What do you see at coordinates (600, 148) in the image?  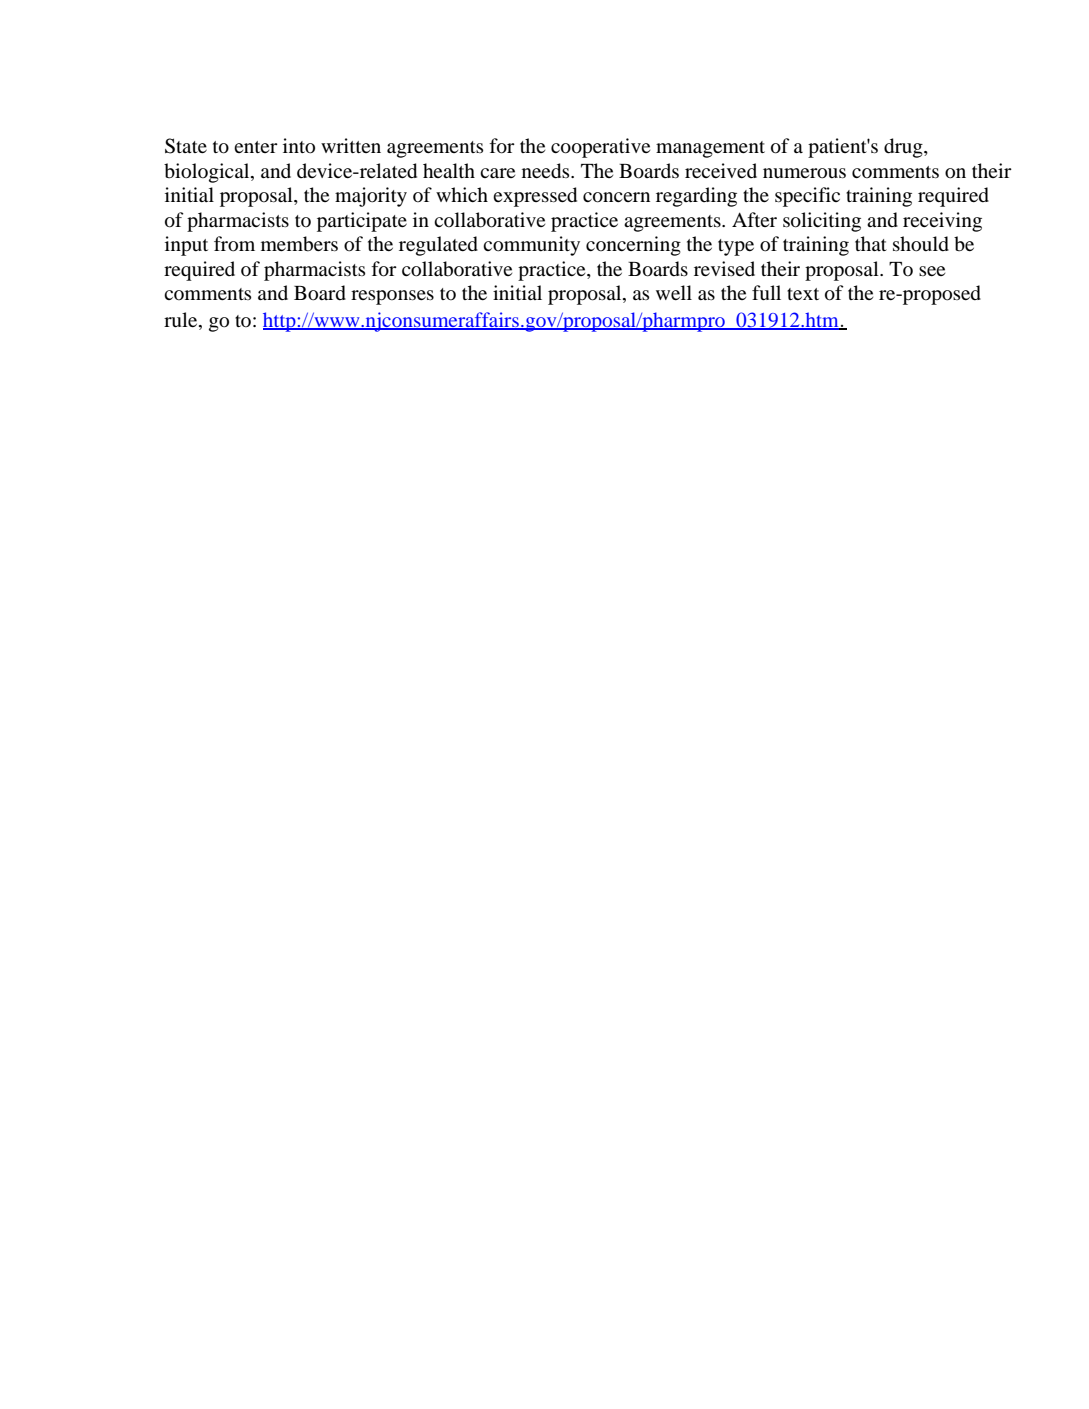 I see `cooperative` at bounding box center [600, 148].
